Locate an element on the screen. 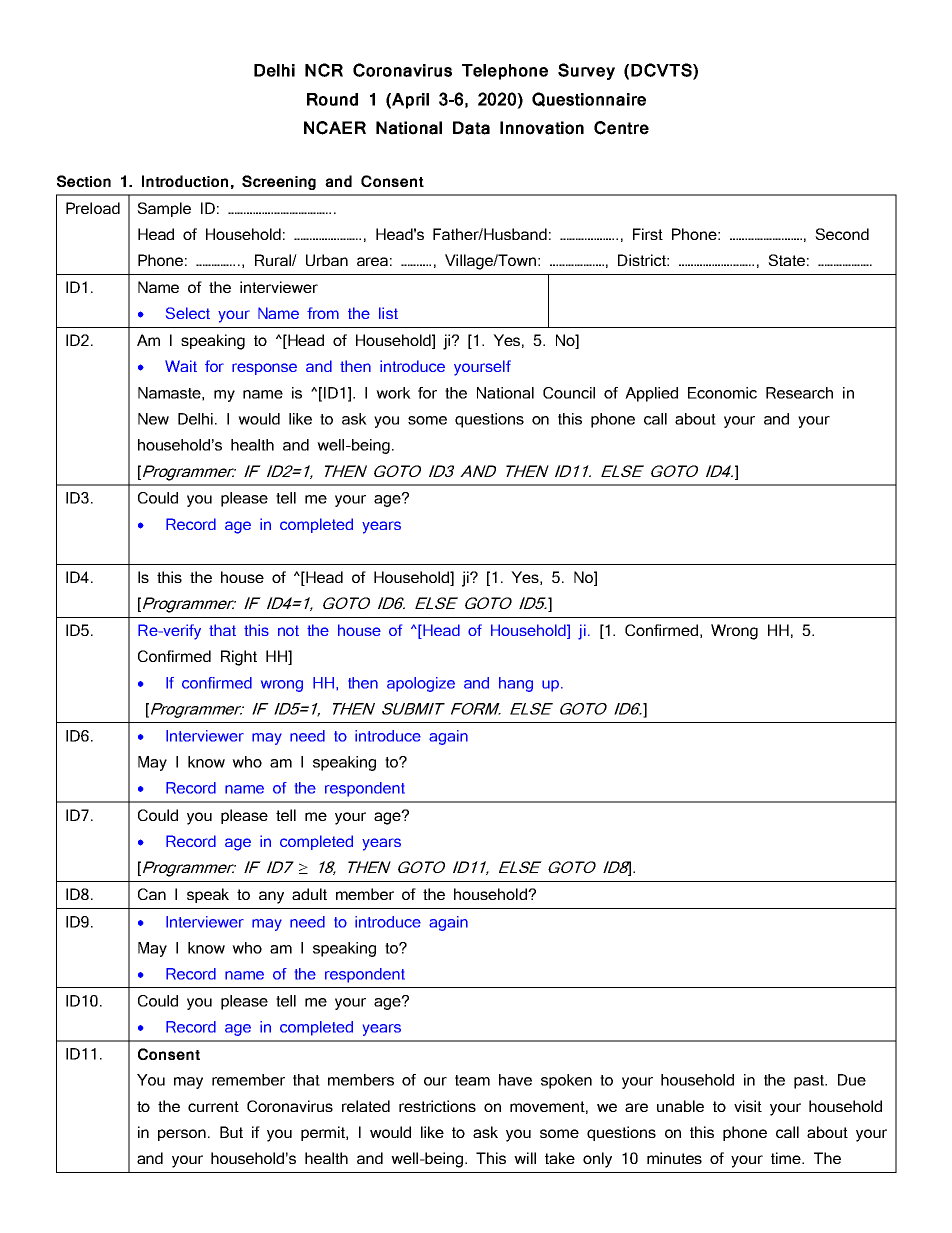 This screenshot has height=1233, width=952. hang is located at coordinates (516, 684).
